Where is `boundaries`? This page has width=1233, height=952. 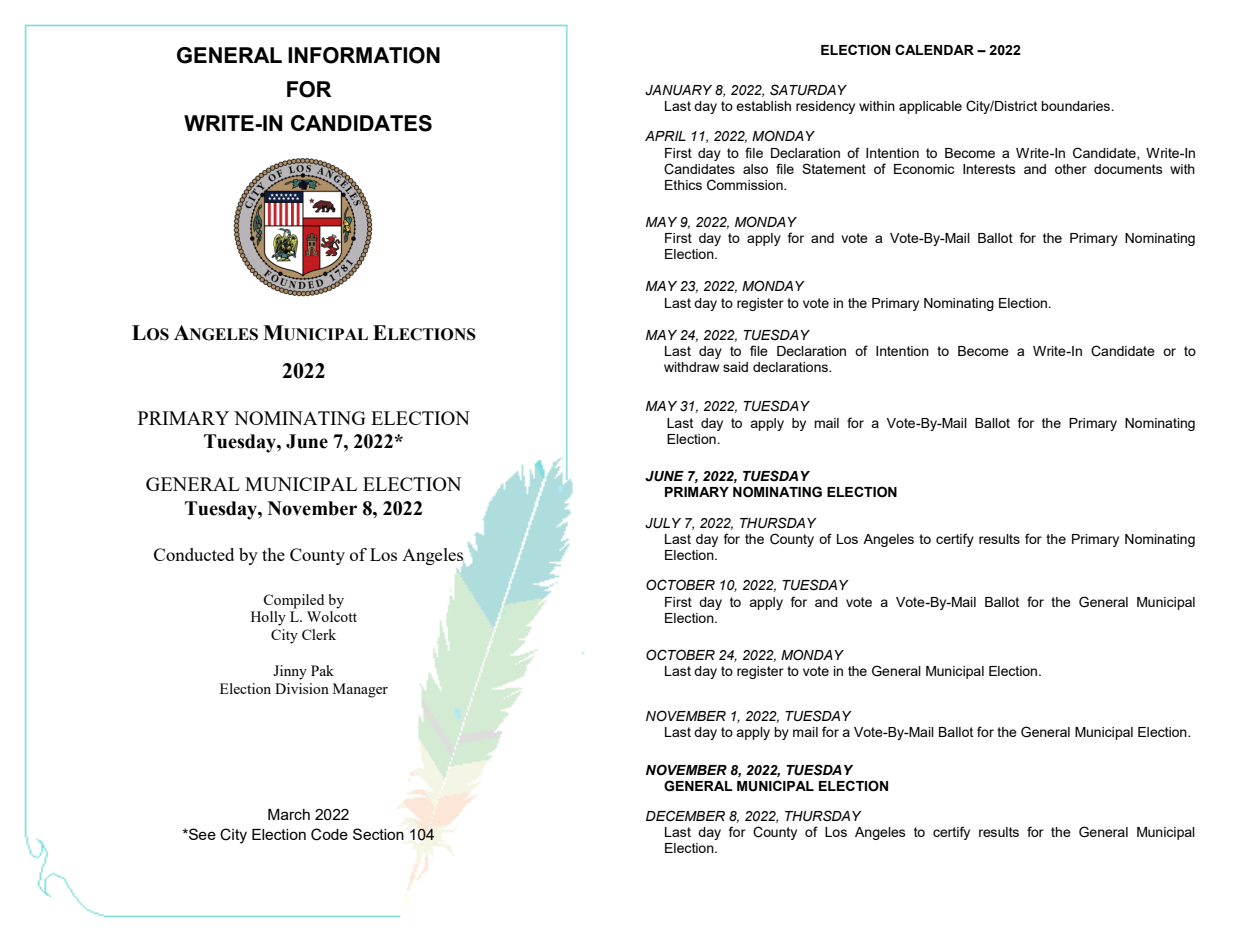 boundaries is located at coordinates (1077, 106).
